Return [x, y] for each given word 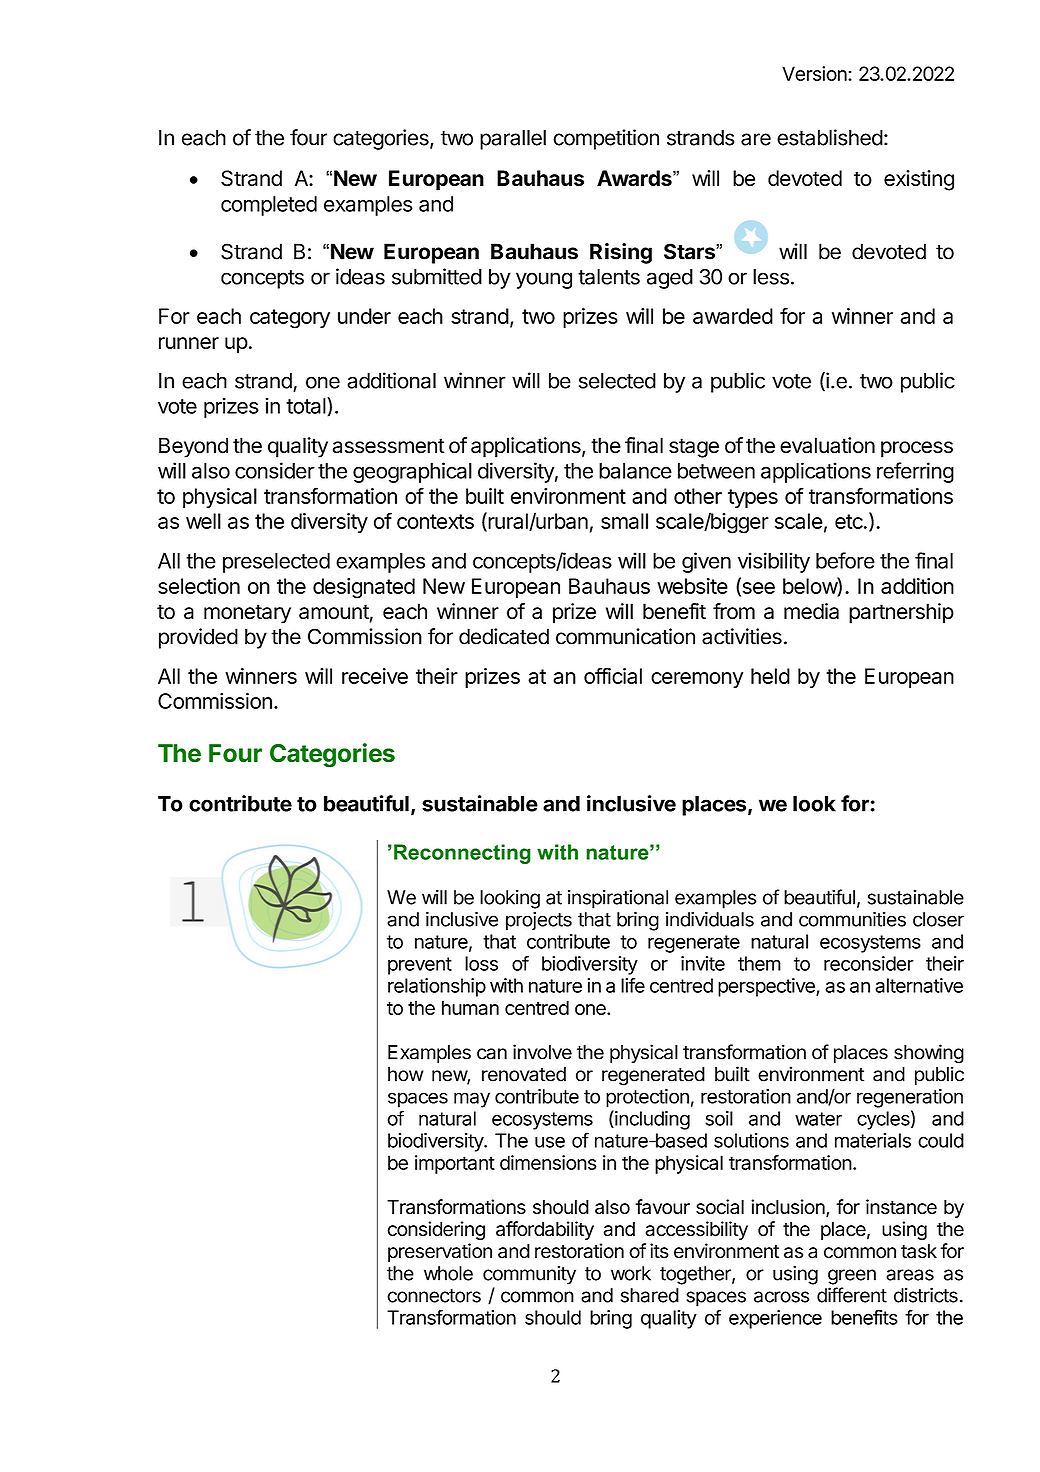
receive [375, 676]
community [529, 1275]
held [770, 676]
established [830, 137]
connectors [434, 1296]
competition [606, 139]
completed [269, 206]
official [613, 675]
